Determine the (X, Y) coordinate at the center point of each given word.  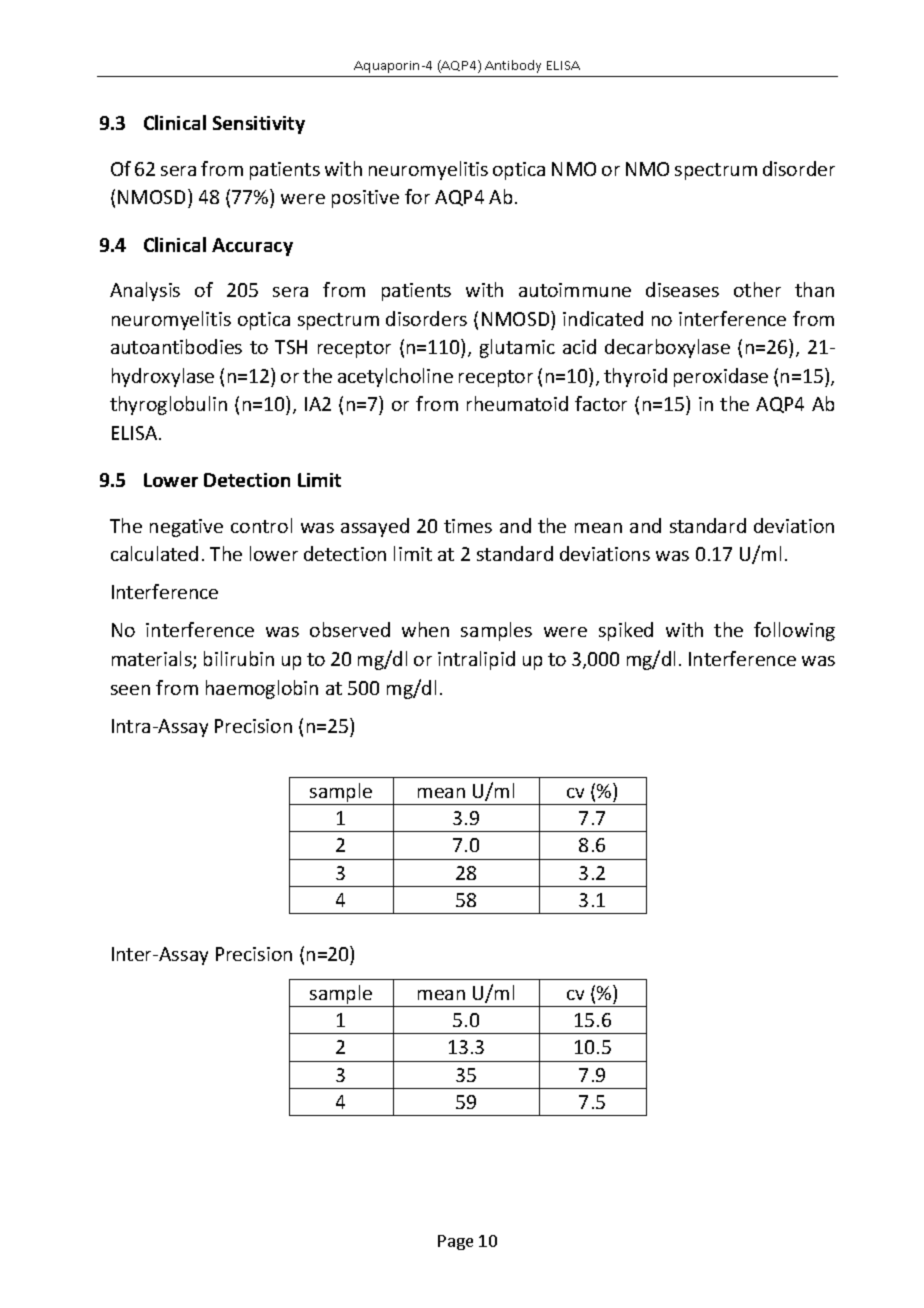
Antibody (513, 66)
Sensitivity (259, 125)
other (757, 289)
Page (455, 1242)
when (425, 629)
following (794, 631)
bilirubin (239, 658)
